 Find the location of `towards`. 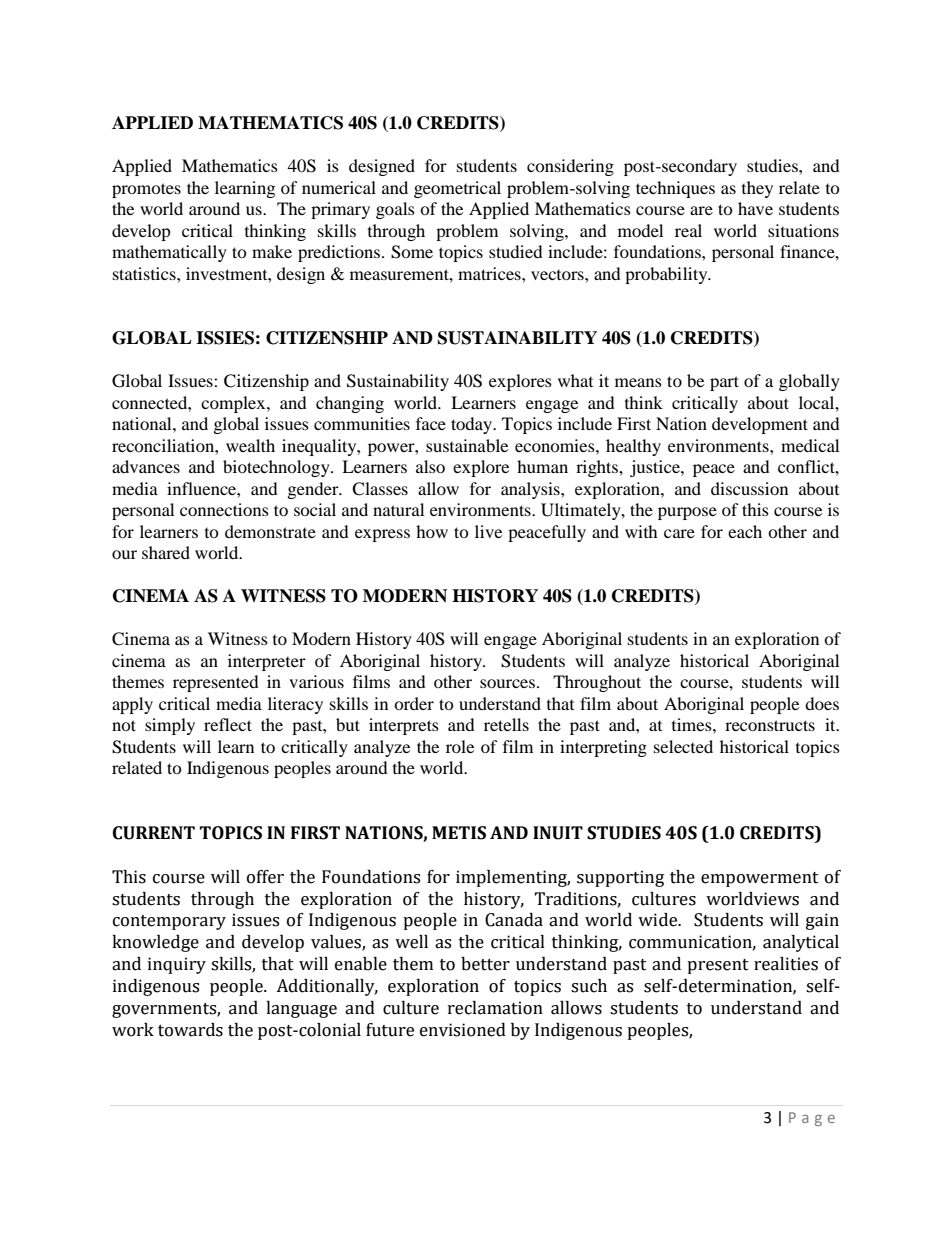

towards is located at coordinates (190, 1030).
